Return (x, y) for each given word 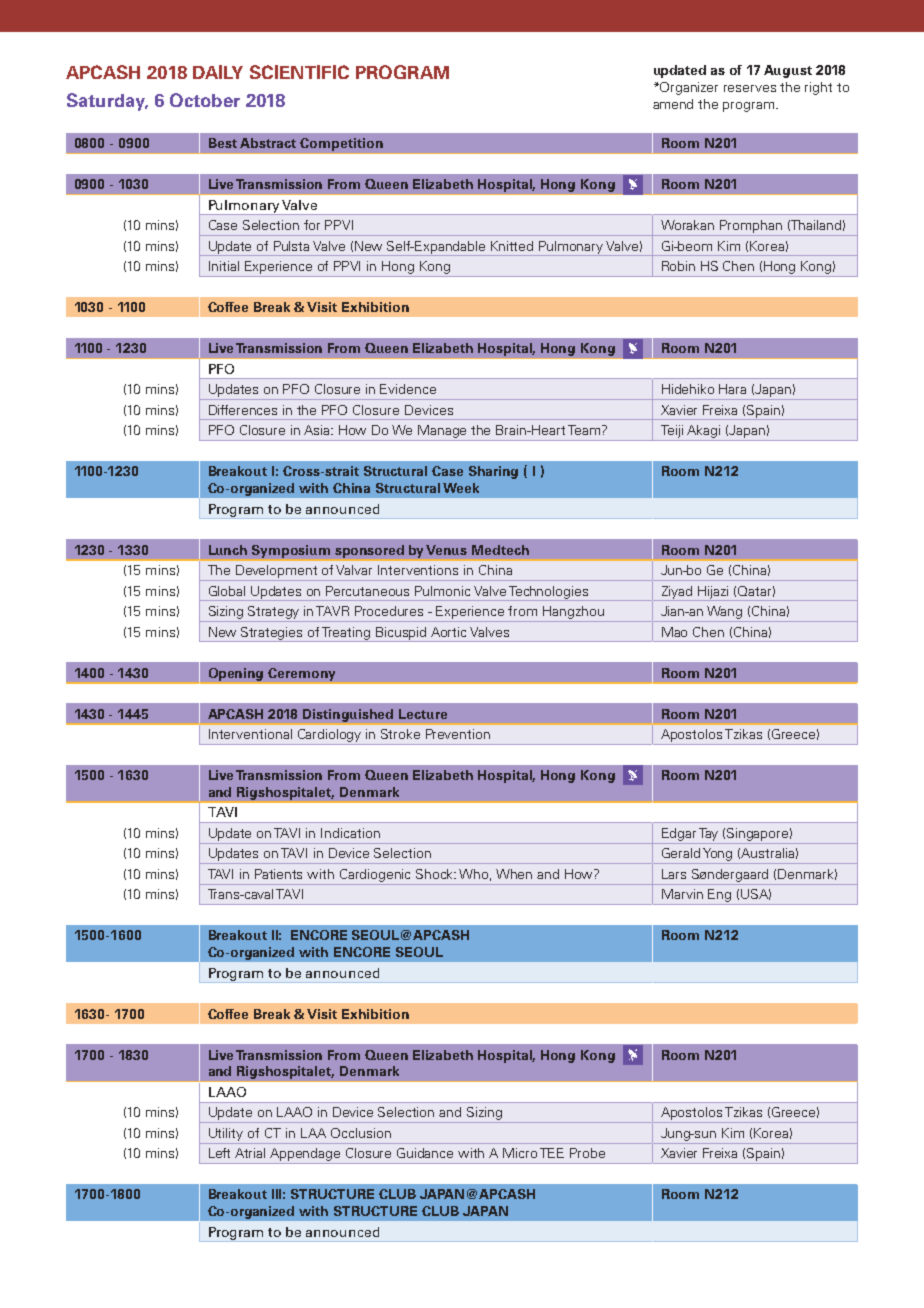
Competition (341, 144)
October (205, 100)
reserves (750, 88)
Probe (587, 1153)
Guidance (425, 1153)
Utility (226, 1134)
